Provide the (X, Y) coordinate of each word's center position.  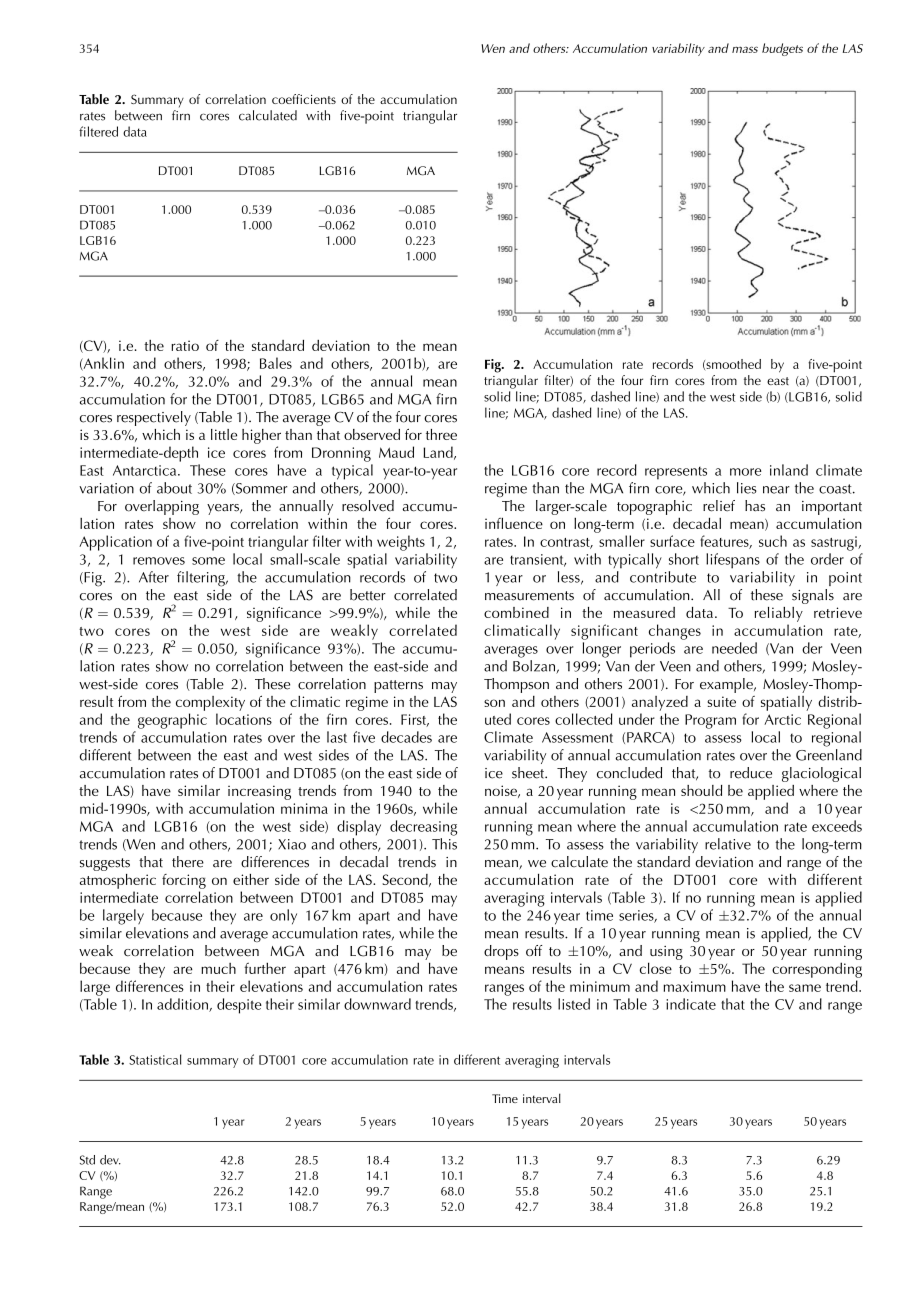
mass (745, 49)
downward (377, 1004)
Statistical (155, 1059)
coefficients (304, 99)
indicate (691, 1004)
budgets (782, 49)
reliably (779, 614)
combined (516, 612)
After (154, 577)
